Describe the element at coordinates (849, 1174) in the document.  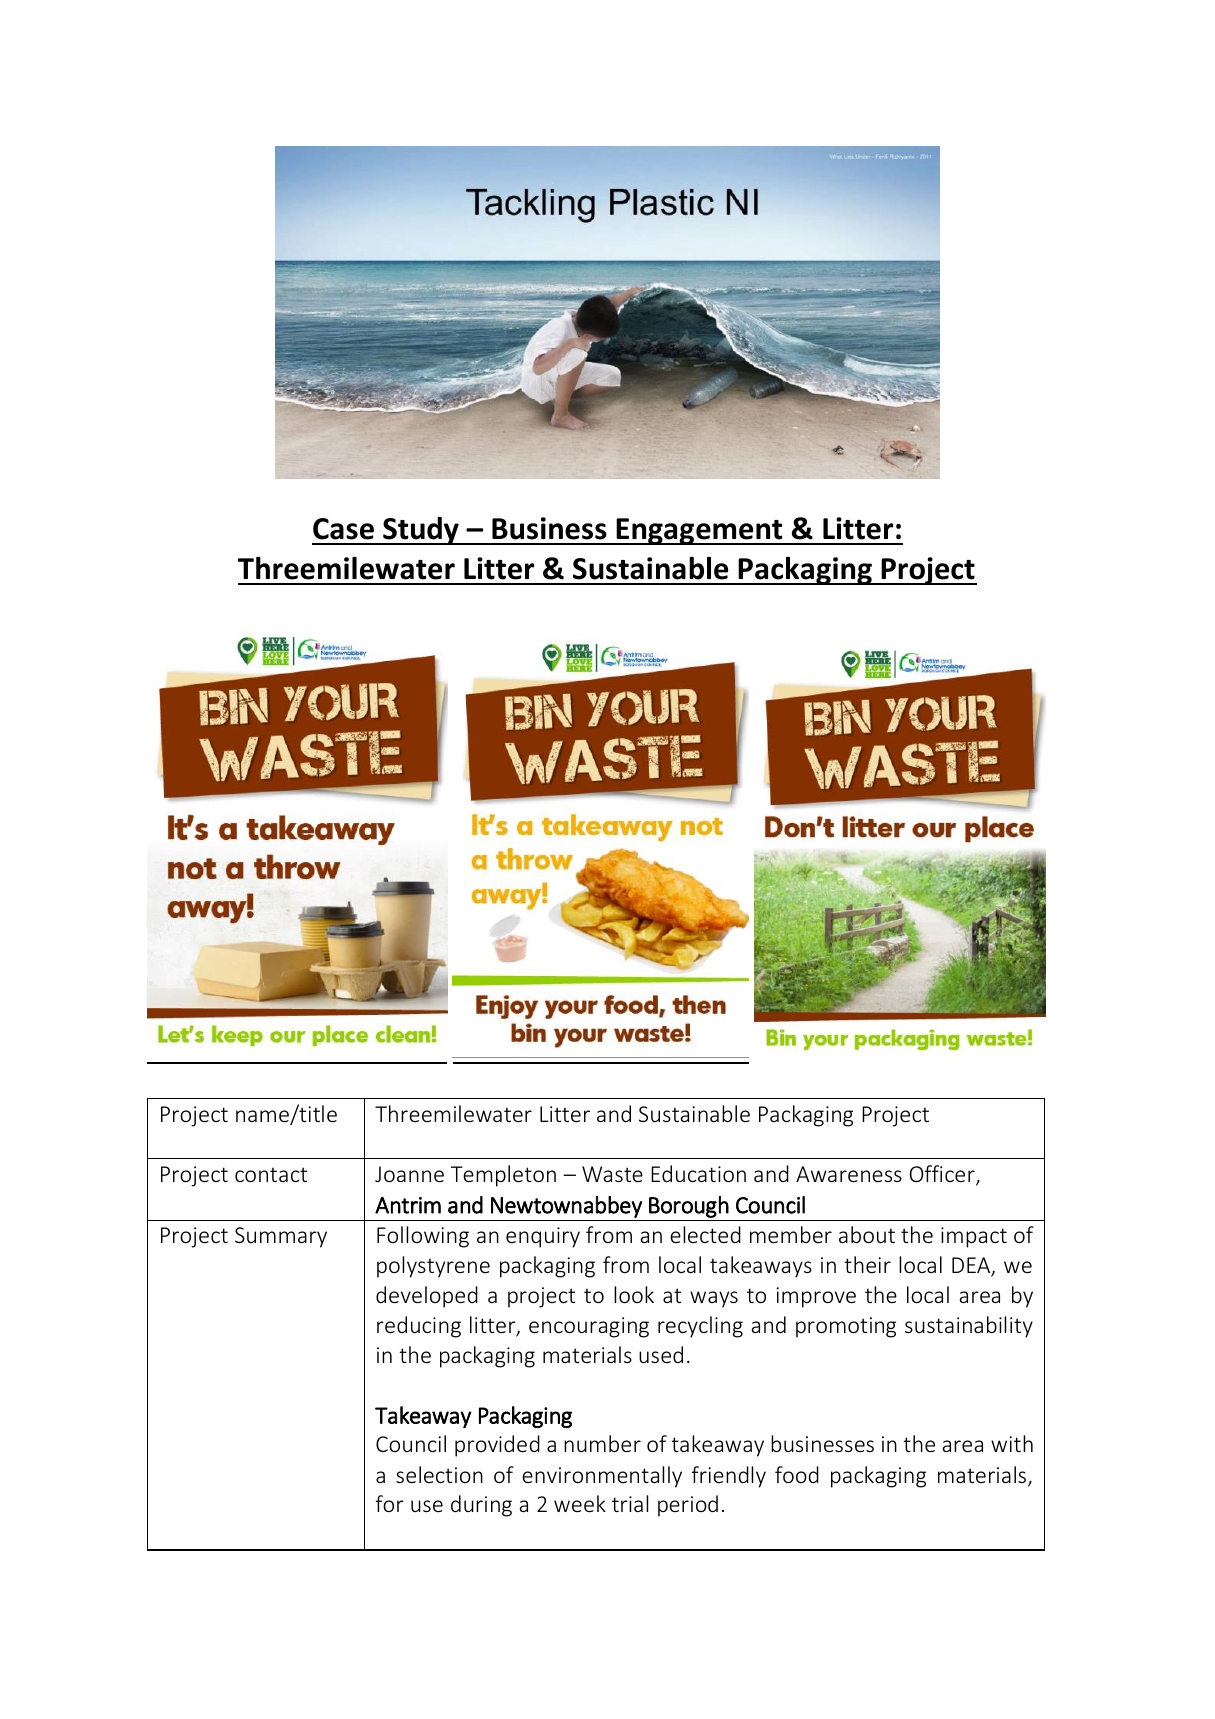
I see `Awareness` at that location.
